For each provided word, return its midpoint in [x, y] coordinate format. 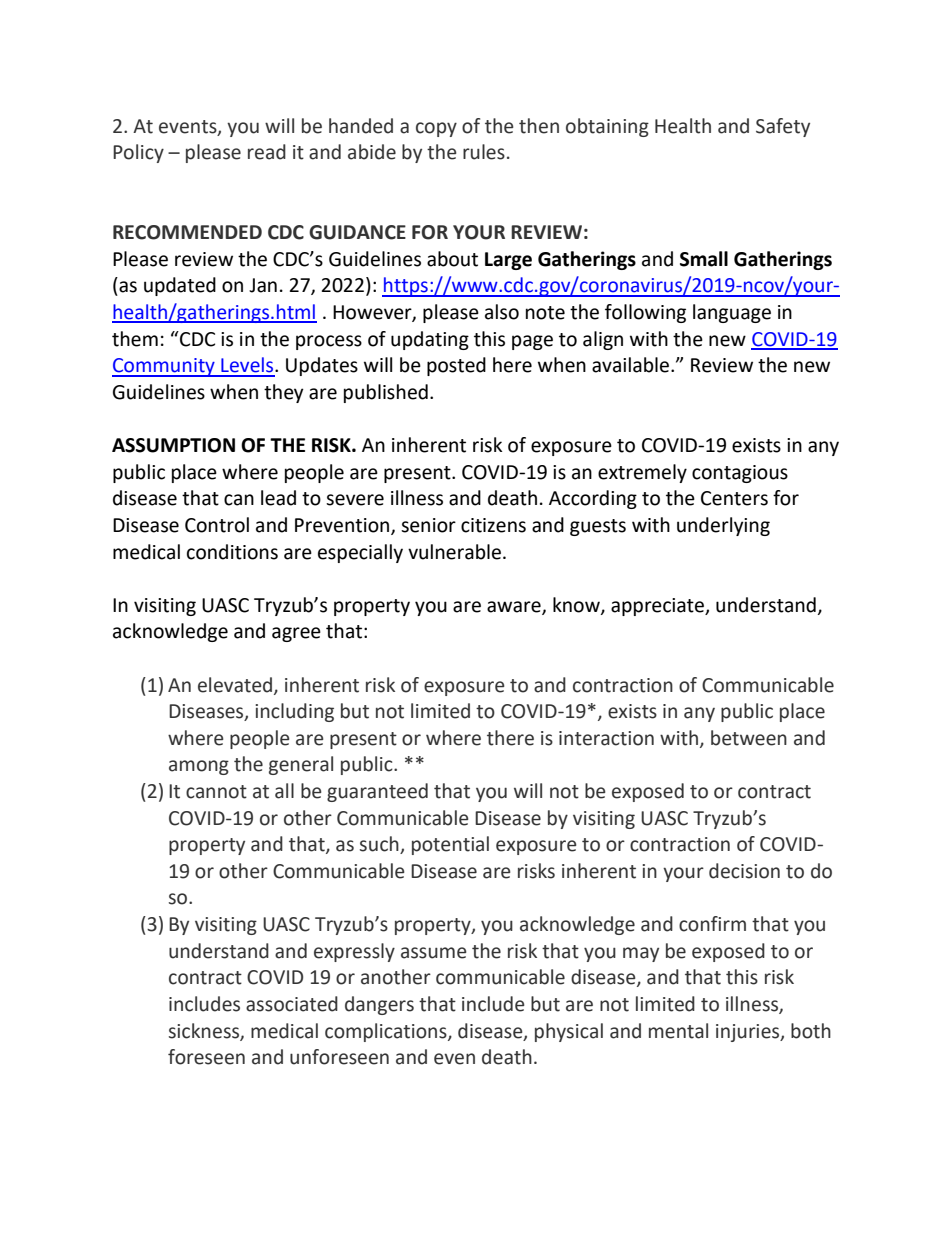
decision [744, 871]
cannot [216, 792]
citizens [493, 525]
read [267, 152]
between [749, 738]
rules [484, 152]
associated [292, 1004]
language [732, 313]
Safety [783, 127]
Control [217, 525]
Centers [734, 498]
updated [180, 286]
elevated [235, 685]
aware [515, 607]
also [502, 312]
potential [450, 845]
